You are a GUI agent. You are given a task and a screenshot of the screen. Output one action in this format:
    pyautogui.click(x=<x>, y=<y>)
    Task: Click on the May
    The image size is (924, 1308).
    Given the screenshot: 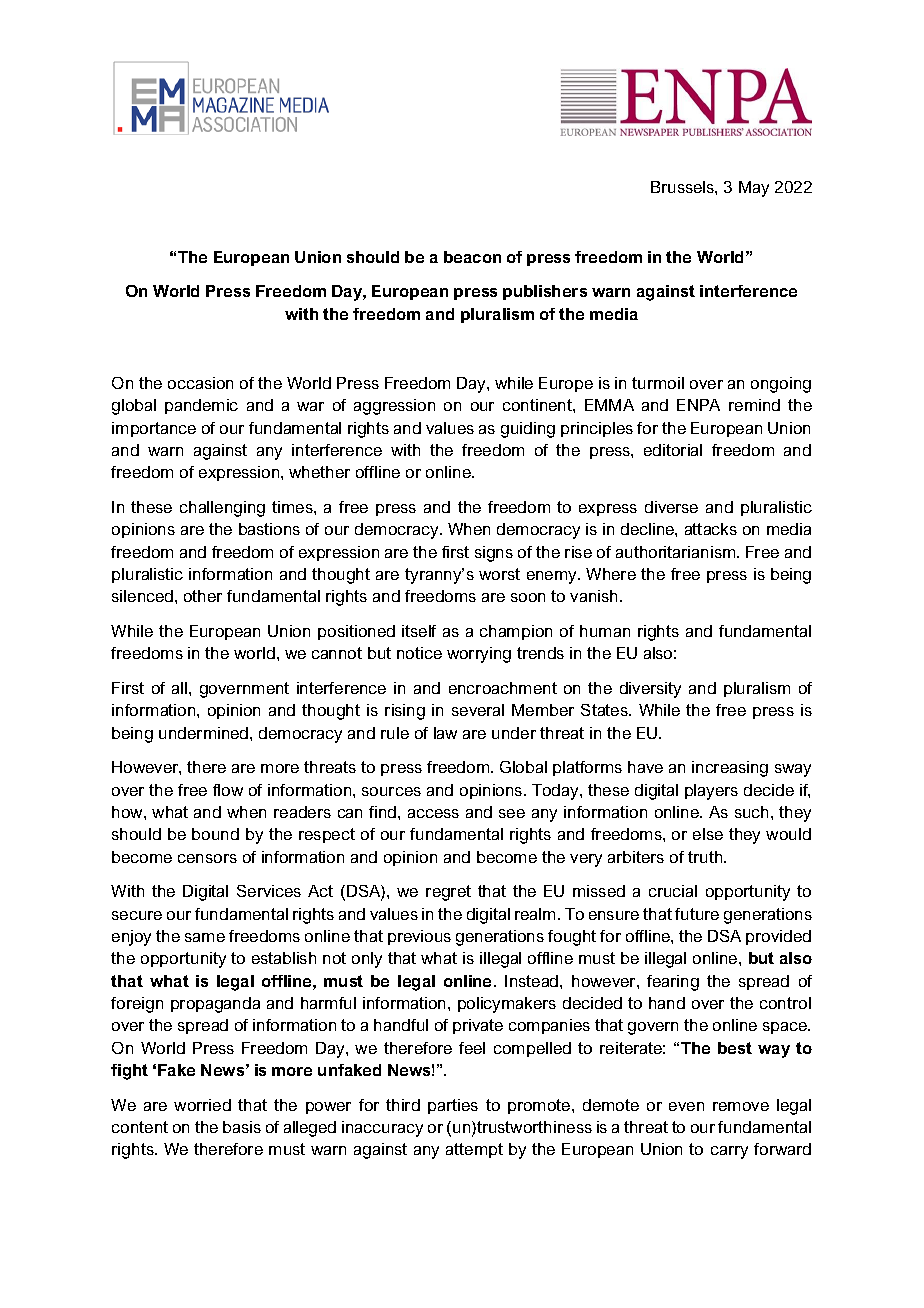 What is the action you would take?
    pyautogui.click(x=754, y=189)
